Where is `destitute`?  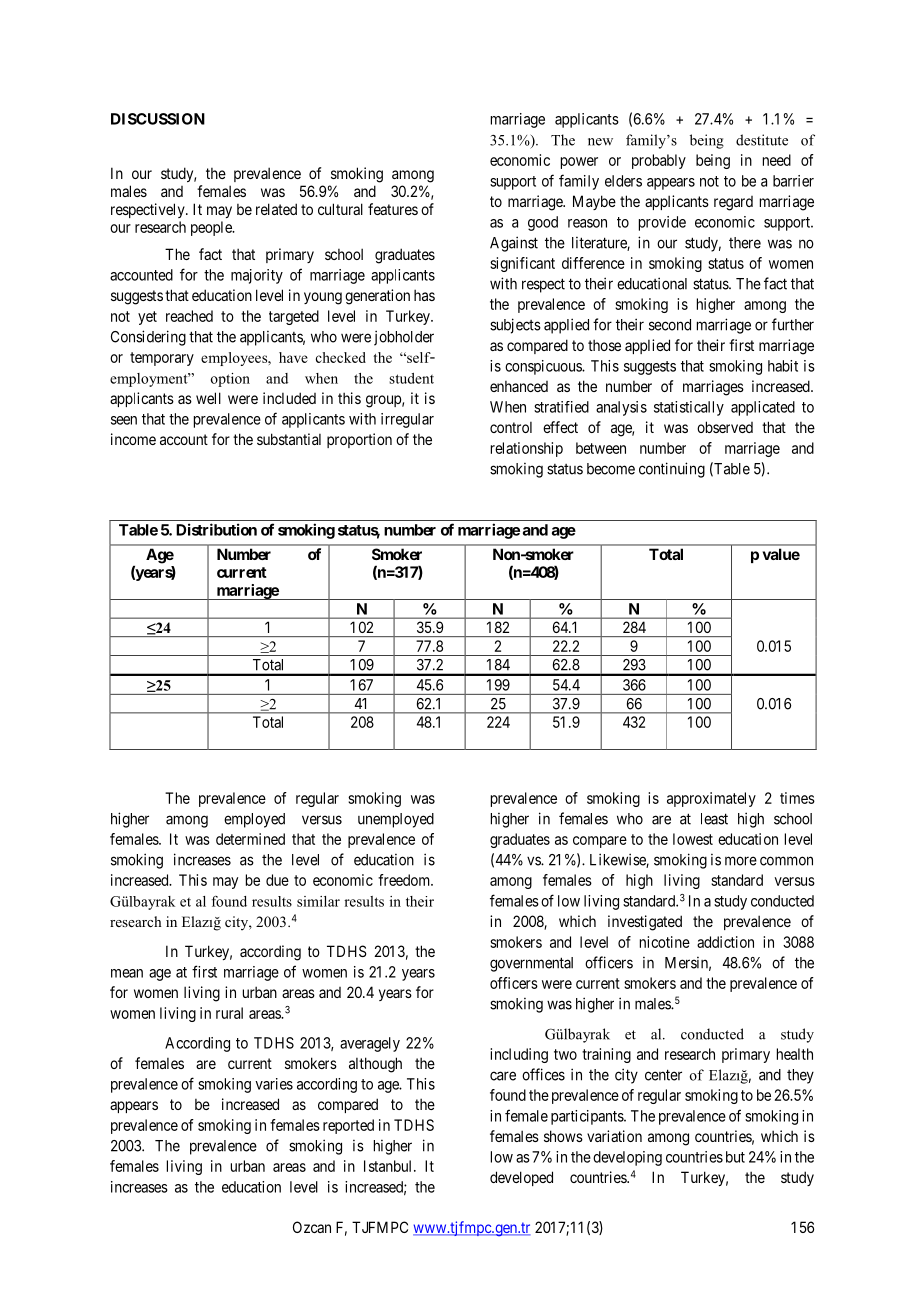
destitute is located at coordinates (762, 140).
